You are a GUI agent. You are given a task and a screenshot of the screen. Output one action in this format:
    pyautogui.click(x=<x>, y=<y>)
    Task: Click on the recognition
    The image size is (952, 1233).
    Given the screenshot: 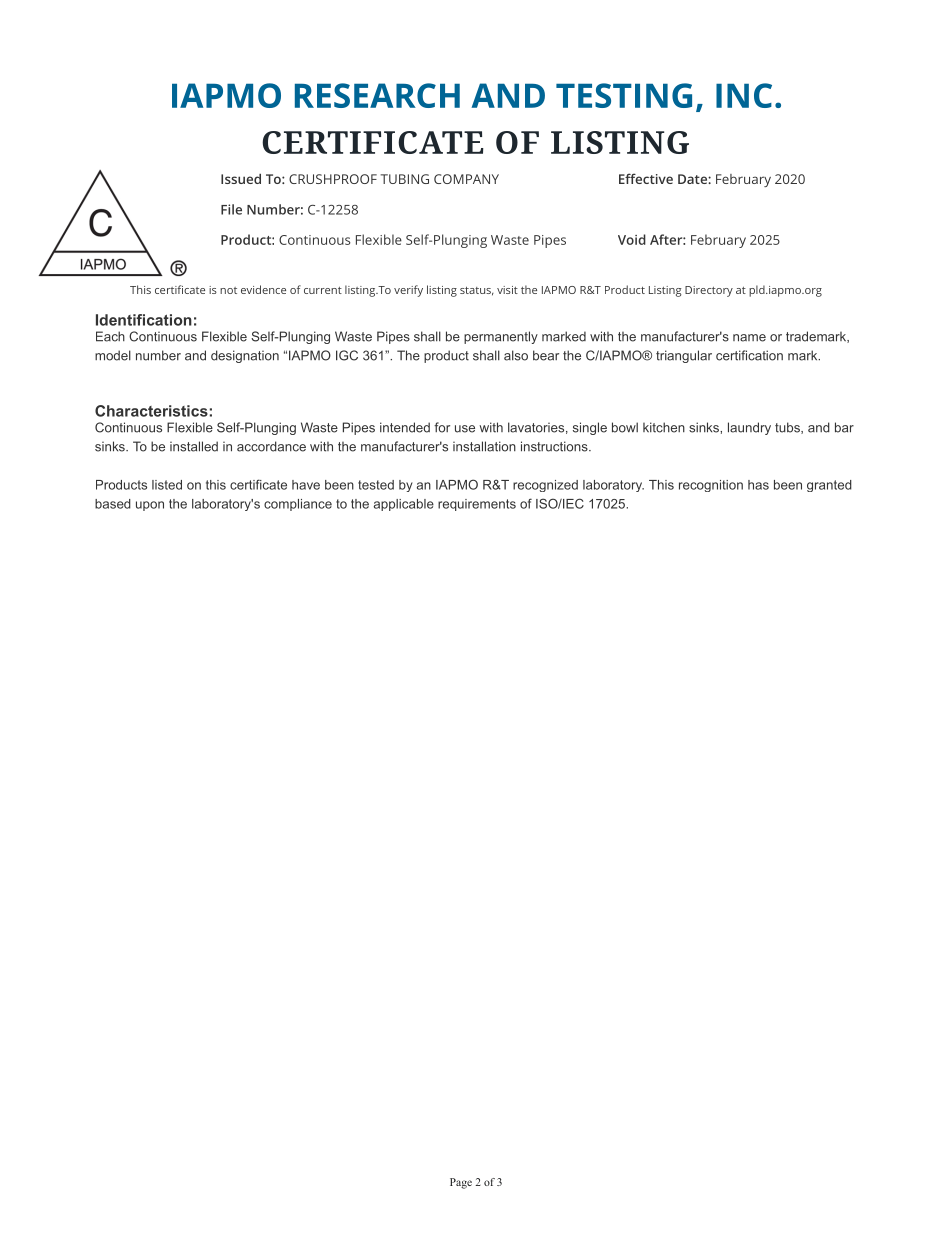 What is the action you would take?
    pyautogui.click(x=711, y=486)
